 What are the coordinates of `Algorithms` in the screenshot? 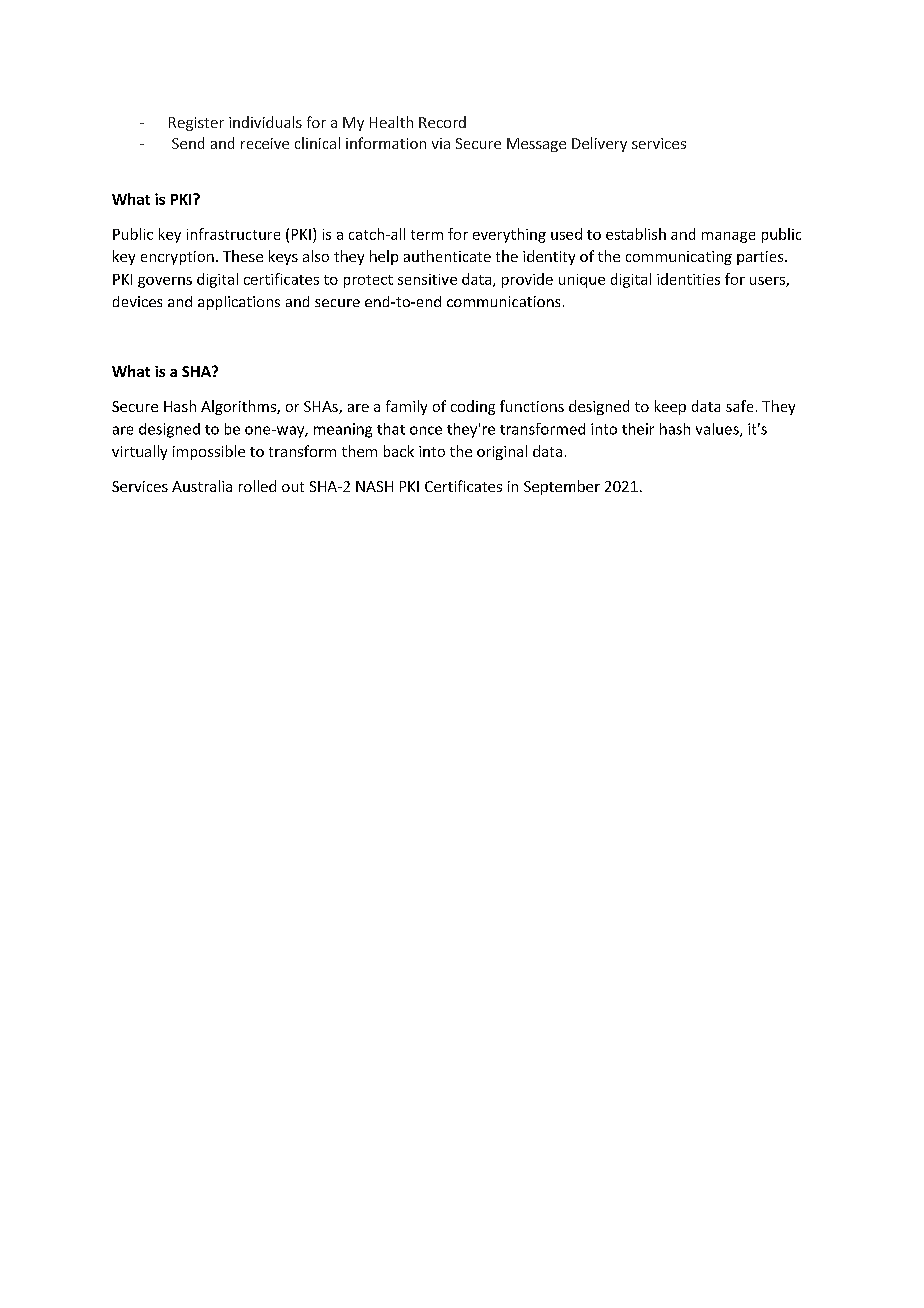 It's located at (239, 407).
